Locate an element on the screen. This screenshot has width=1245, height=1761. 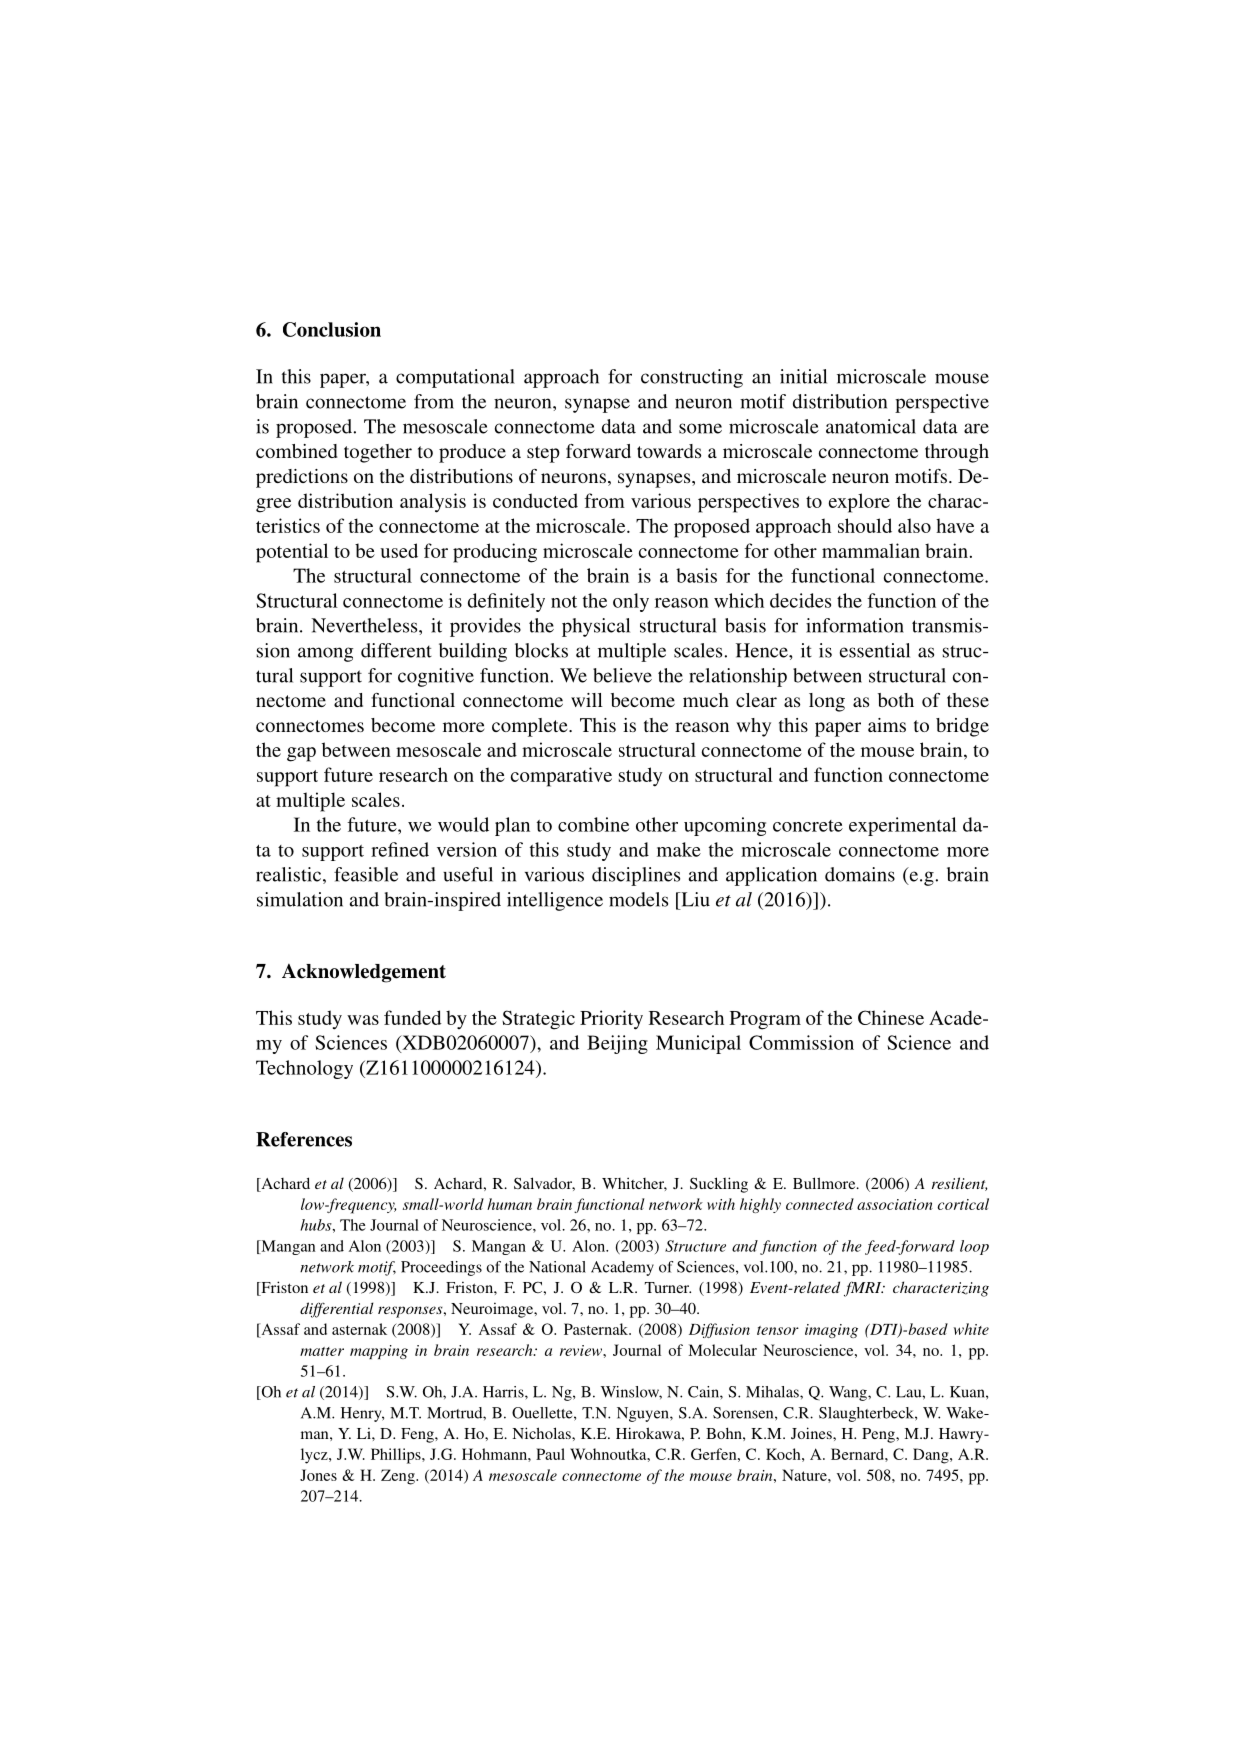
believe is located at coordinates (622, 675).
